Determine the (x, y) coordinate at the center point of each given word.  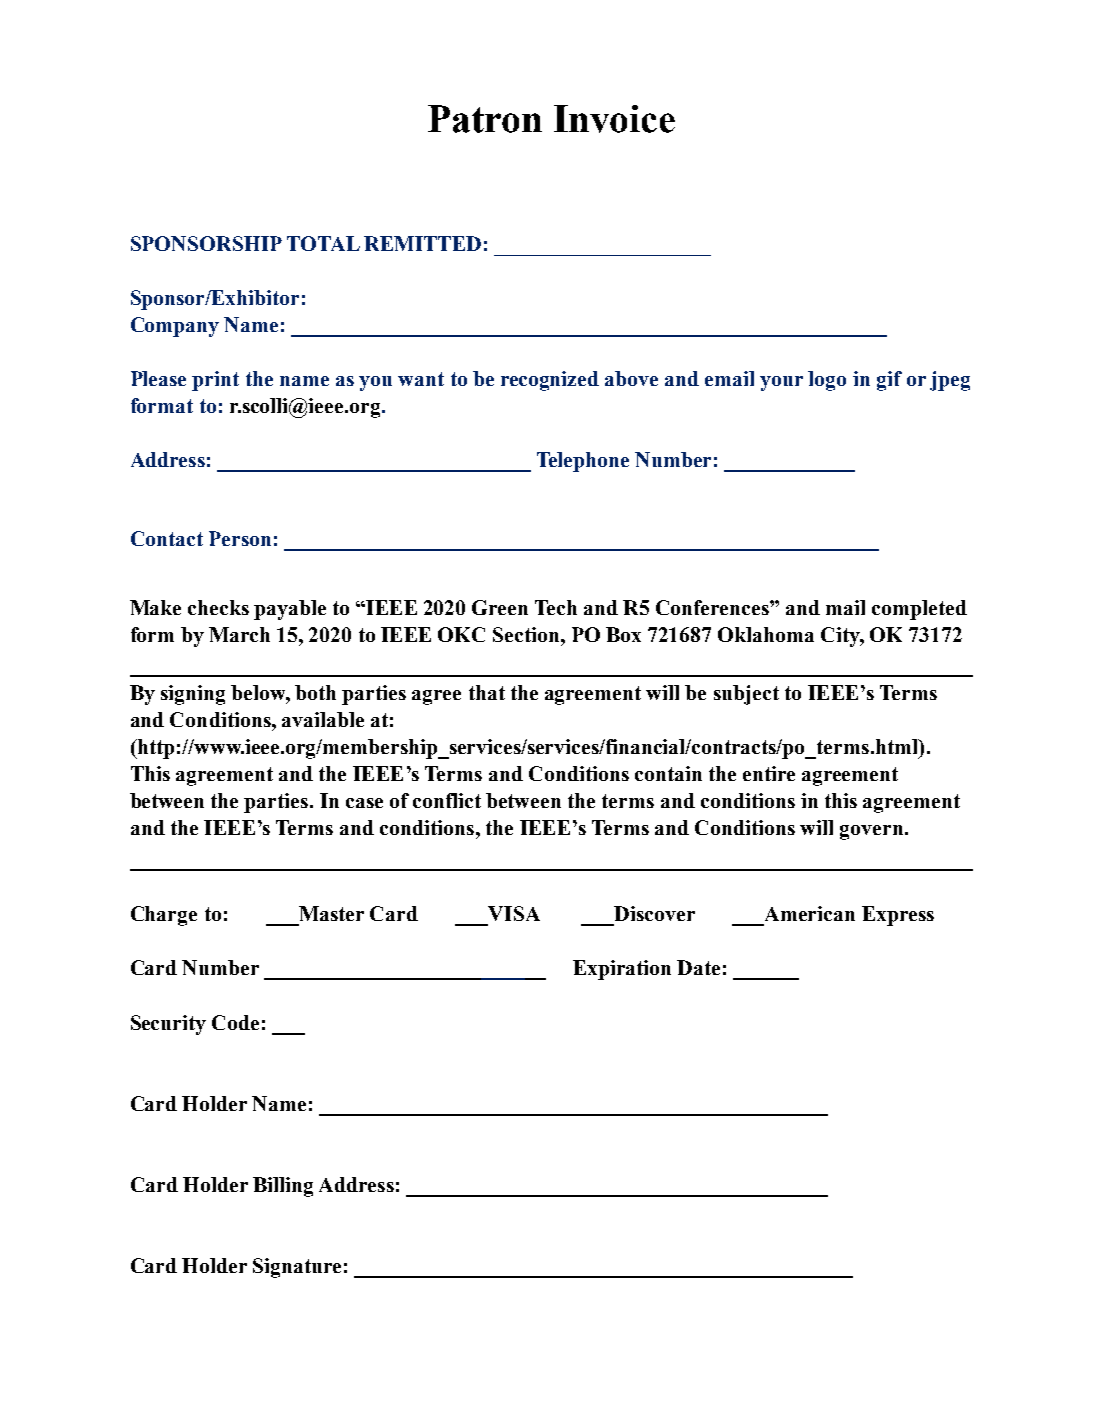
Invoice (614, 119)
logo (827, 381)
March (239, 634)
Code (235, 1022)
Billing (283, 1187)
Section (527, 634)
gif (889, 381)
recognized (550, 381)
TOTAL (323, 243)
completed (919, 610)
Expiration (622, 970)
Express (898, 916)
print (215, 381)
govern (873, 832)
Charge (164, 916)
